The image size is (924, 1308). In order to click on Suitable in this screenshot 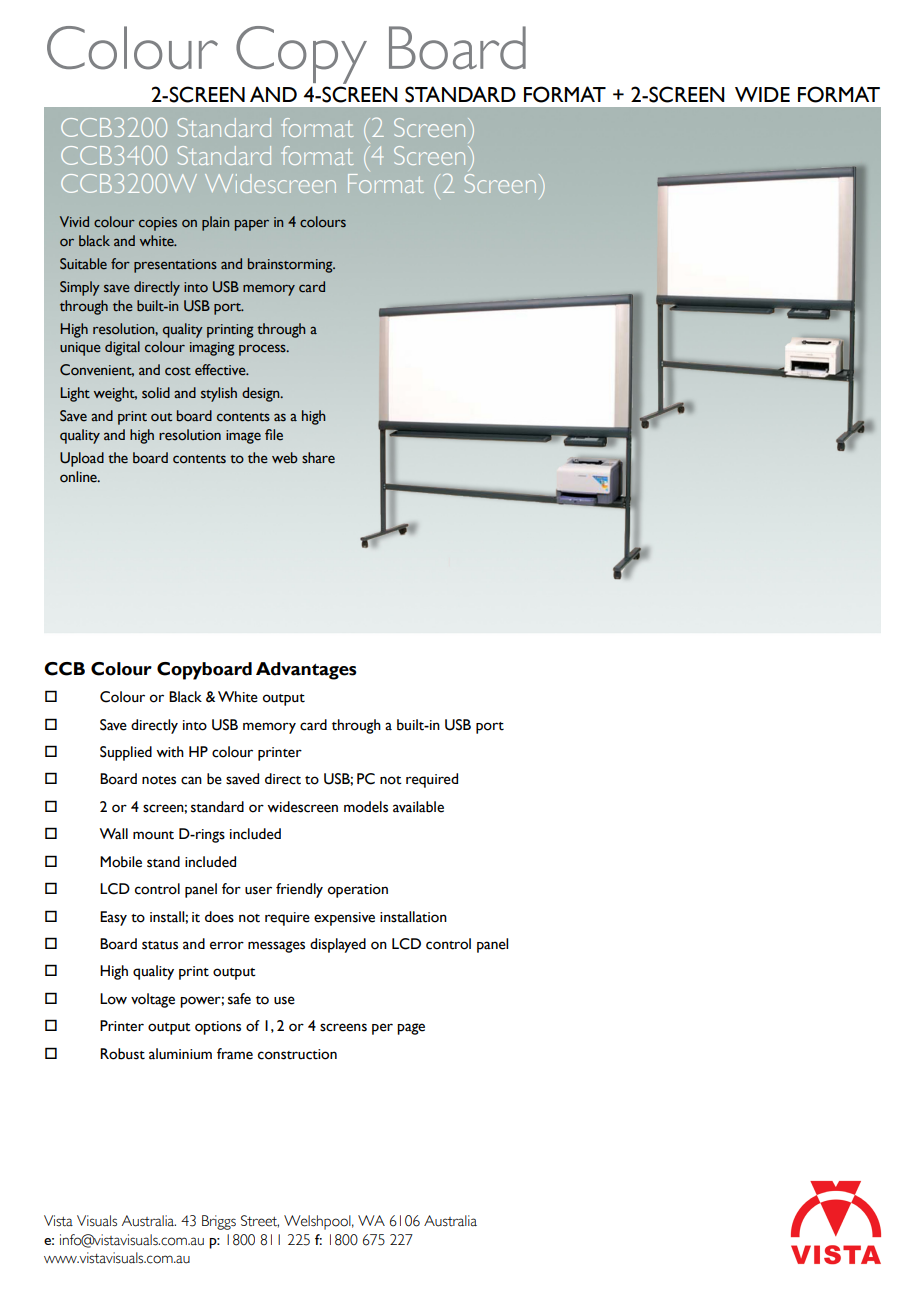, I will do `click(83, 263)`.
